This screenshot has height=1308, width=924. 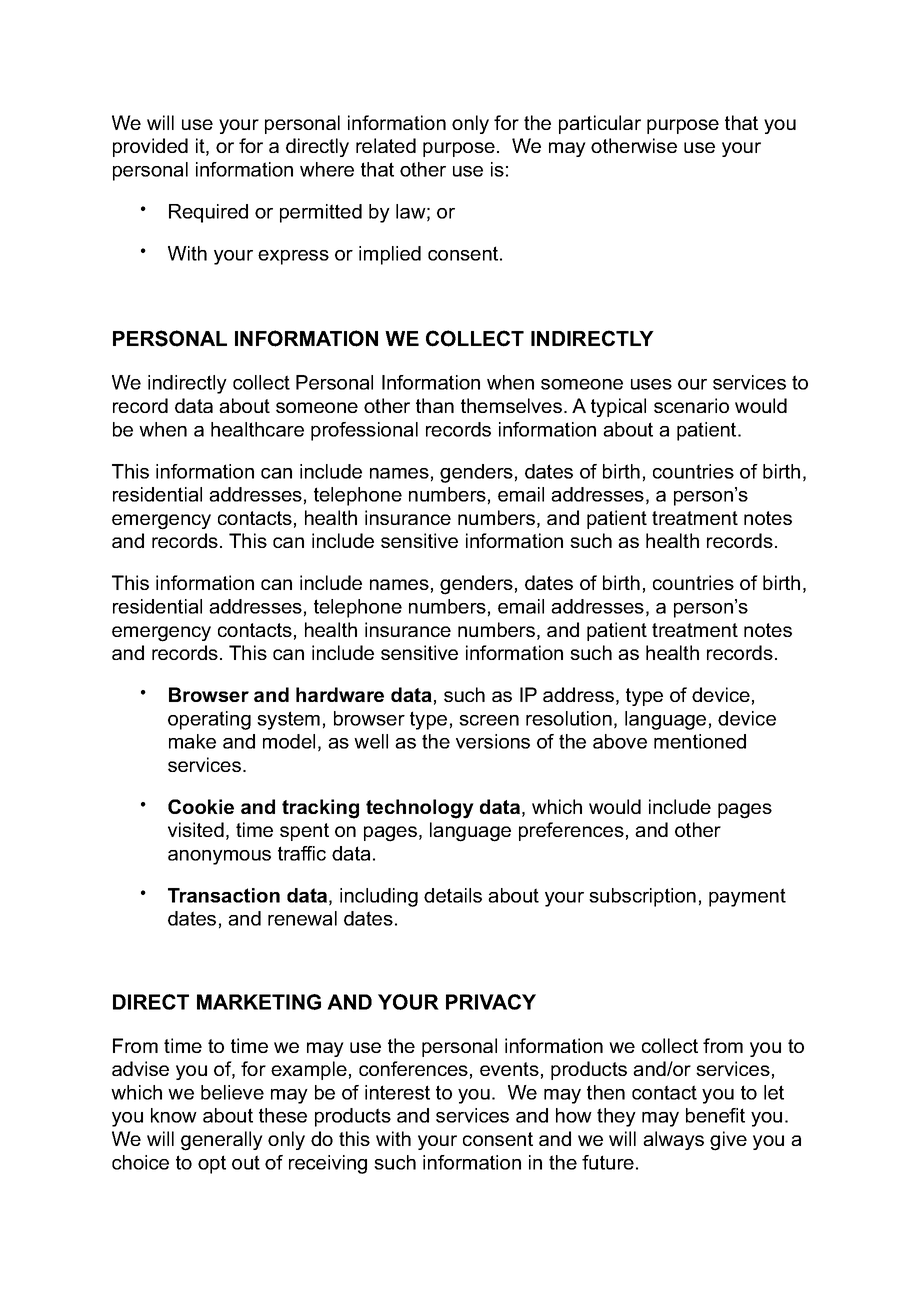 I want to click on generally, so click(x=222, y=1141).
